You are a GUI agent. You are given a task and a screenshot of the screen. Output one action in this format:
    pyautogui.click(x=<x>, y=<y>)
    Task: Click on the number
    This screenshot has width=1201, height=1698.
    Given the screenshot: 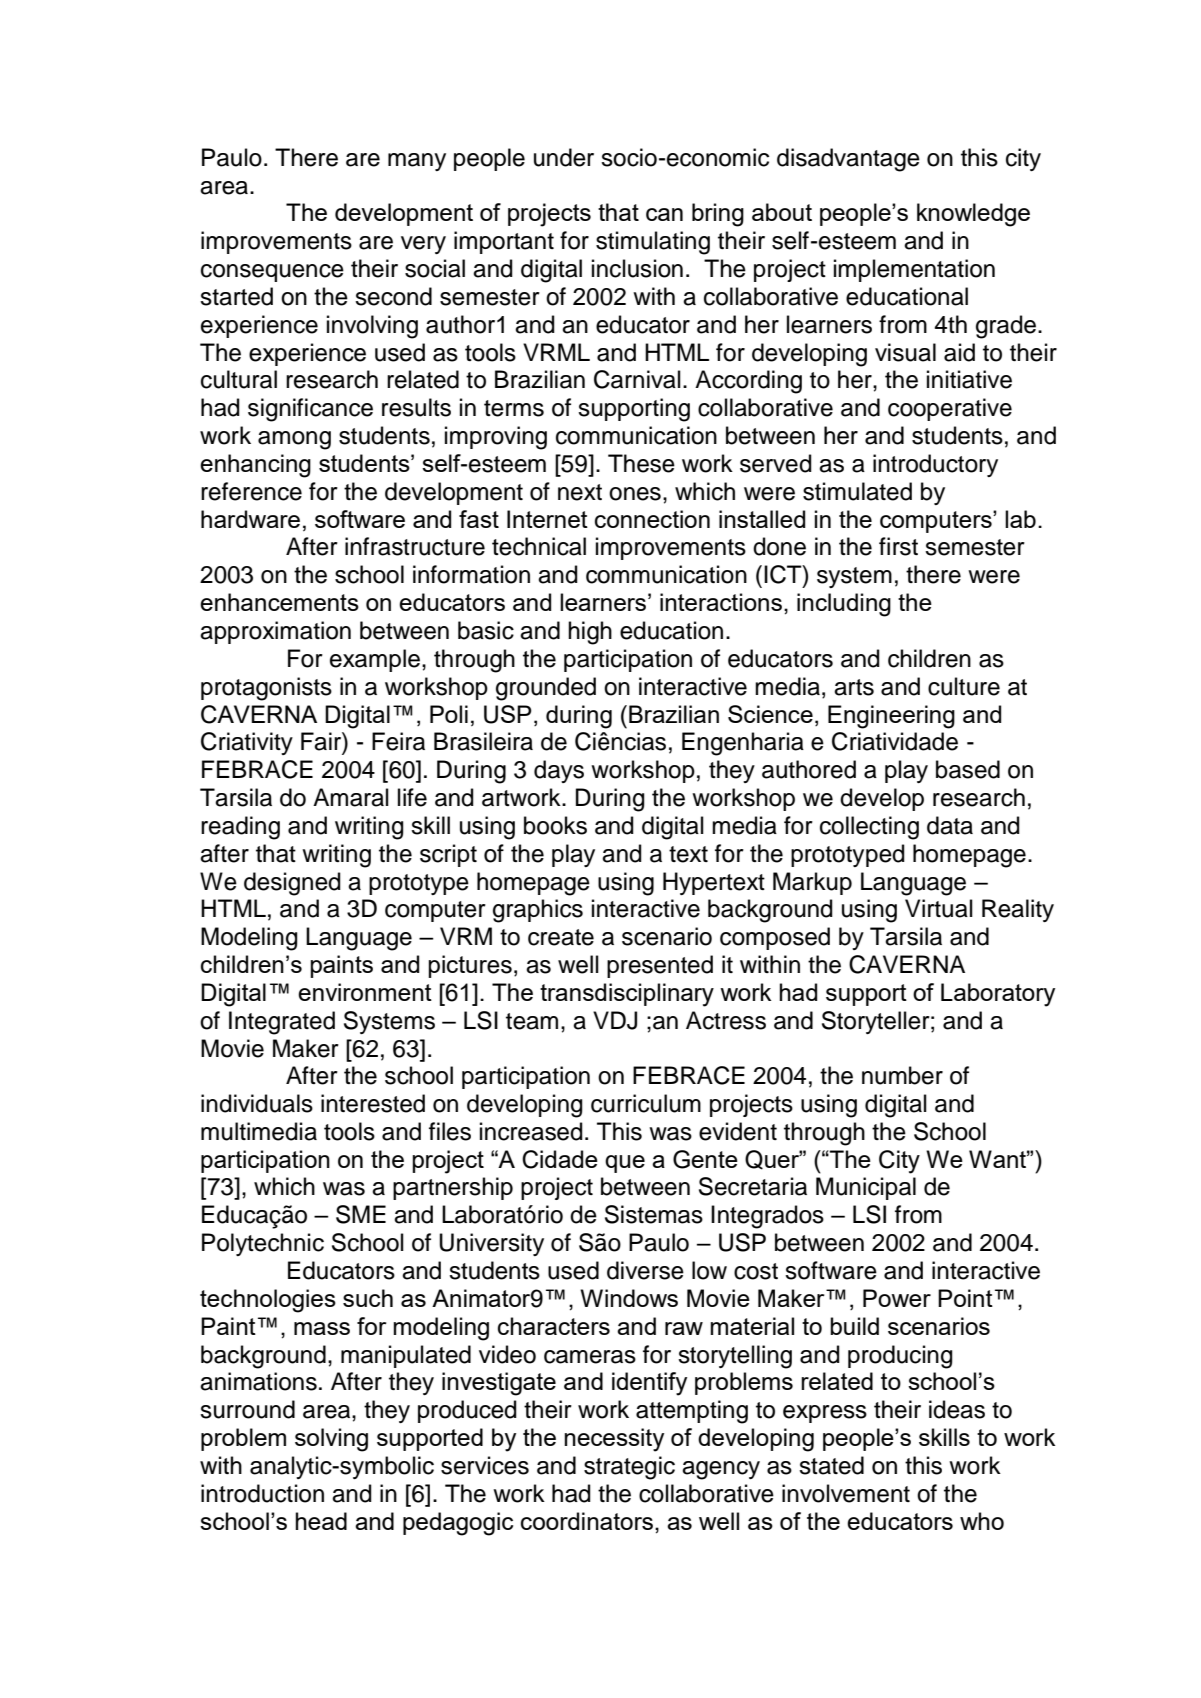 What is the action you would take?
    pyautogui.click(x=902, y=1075)
